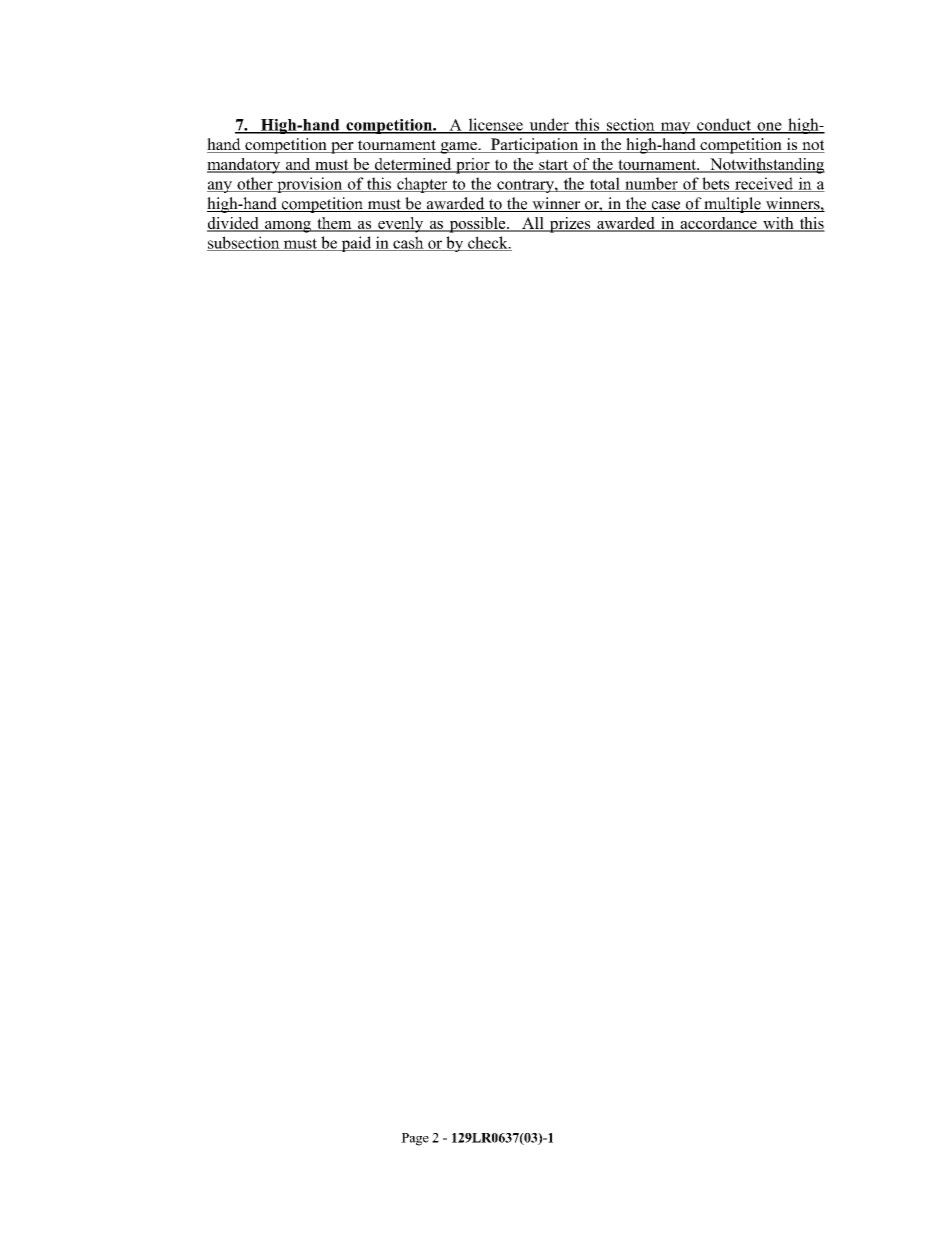 This document has width=952, height=1233. Describe the element at coordinates (716, 184) in the document. I see `bets` at that location.
